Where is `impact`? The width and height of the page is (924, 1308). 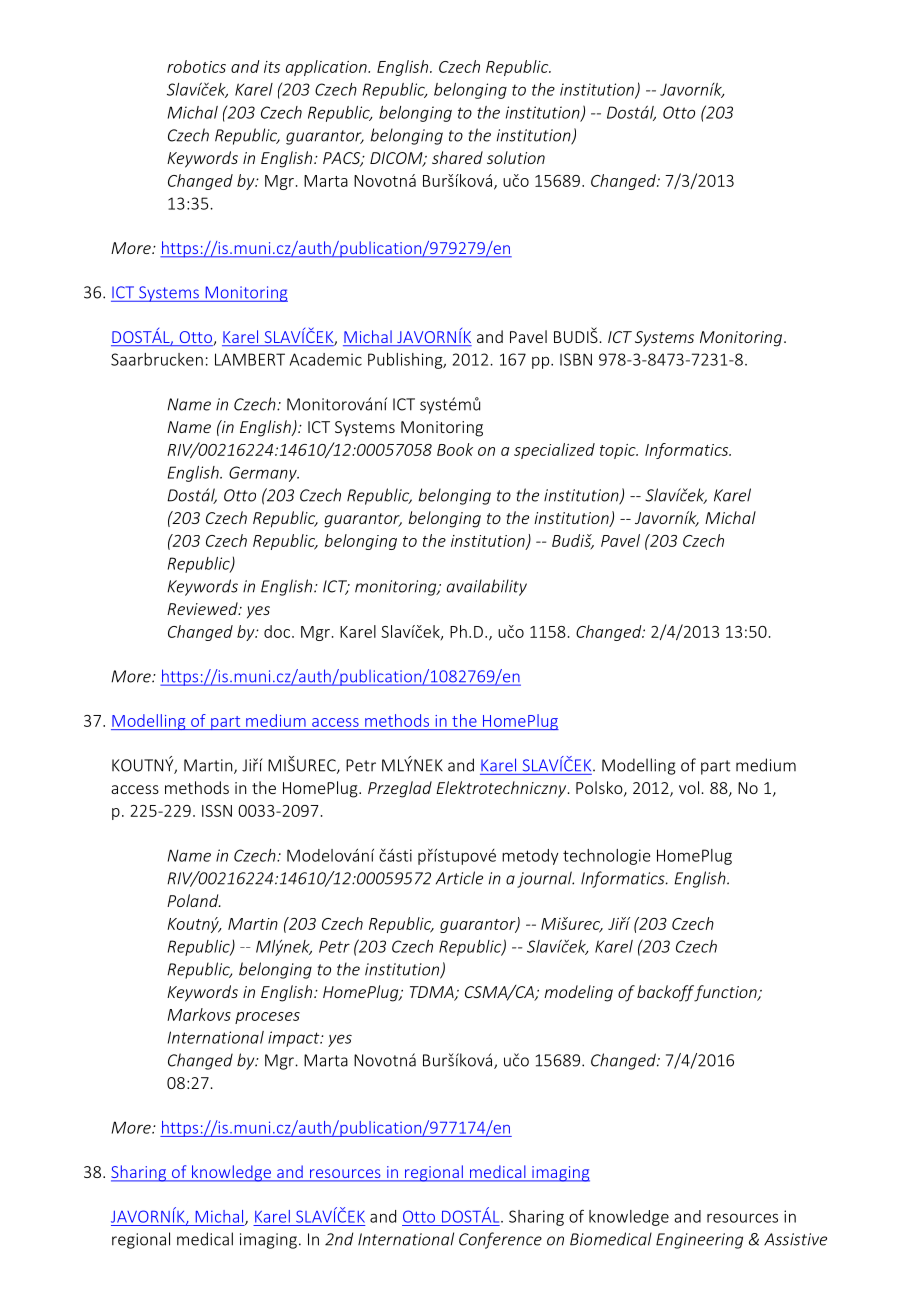 impact is located at coordinates (295, 1039).
